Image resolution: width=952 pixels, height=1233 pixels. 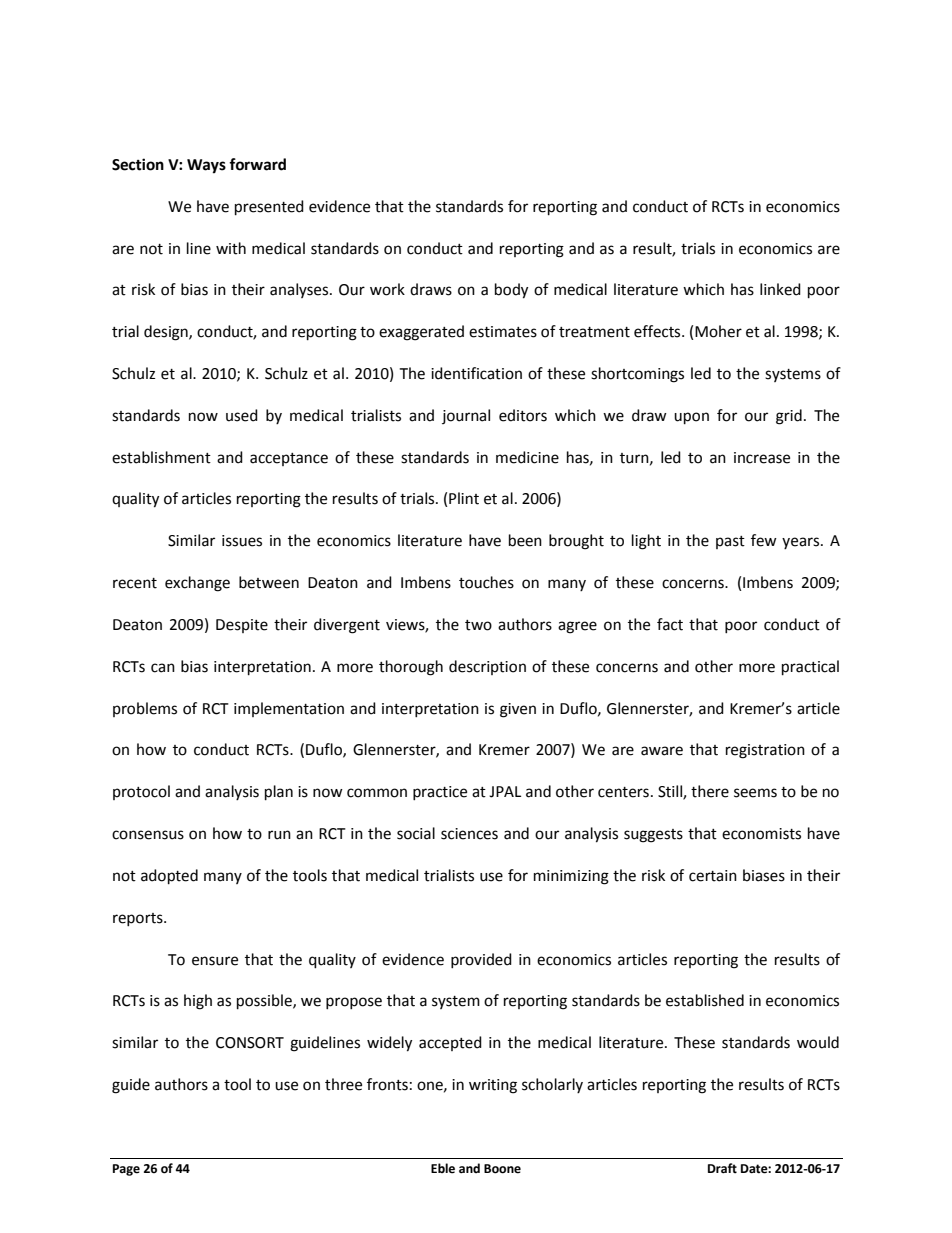 I want to click on Ways, so click(x=206, y=166).
